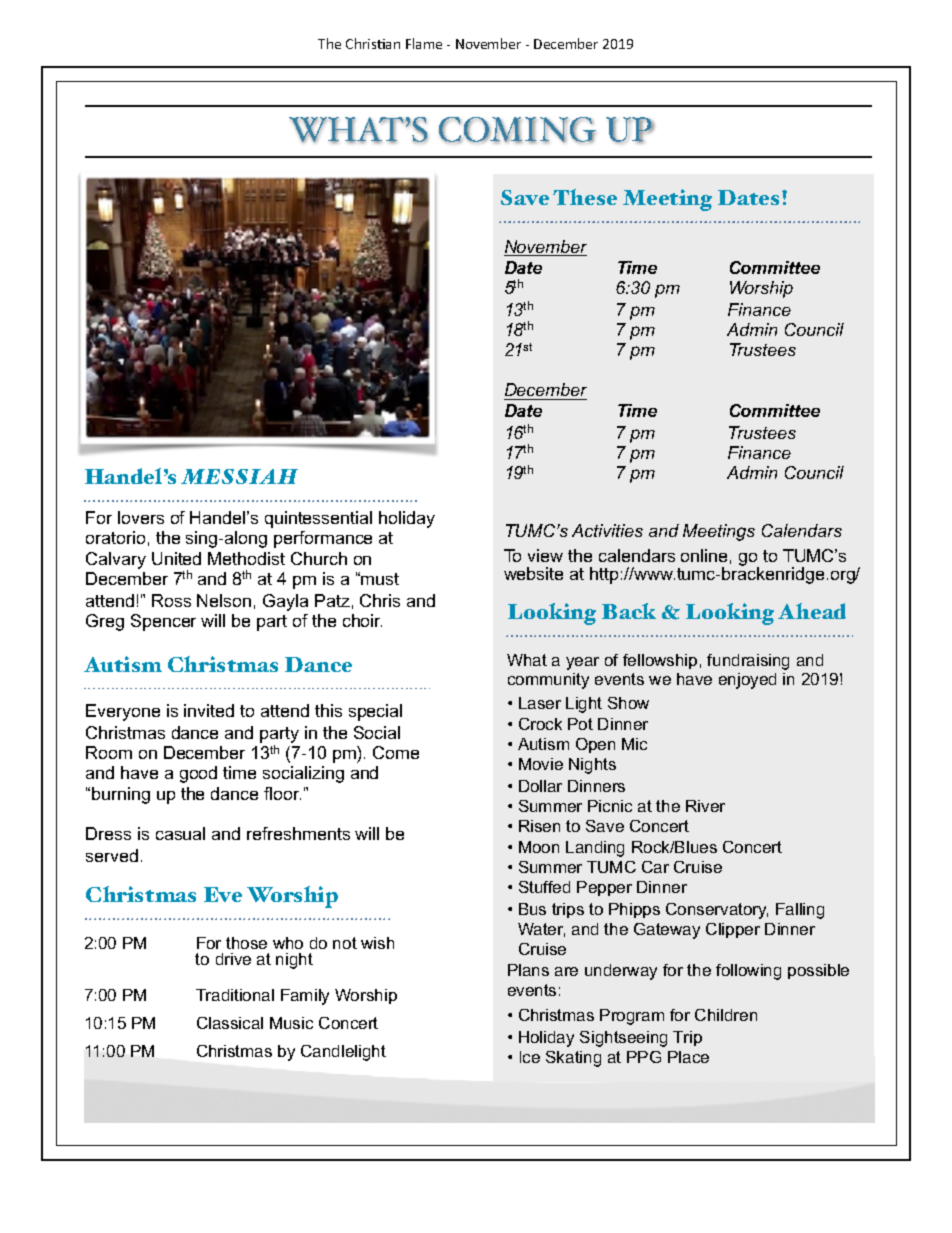 The image size is (952, 1233). What do you see at coordinates (585, 197) in the screenshot?
I see `These` at bounding box center [585, 197].
